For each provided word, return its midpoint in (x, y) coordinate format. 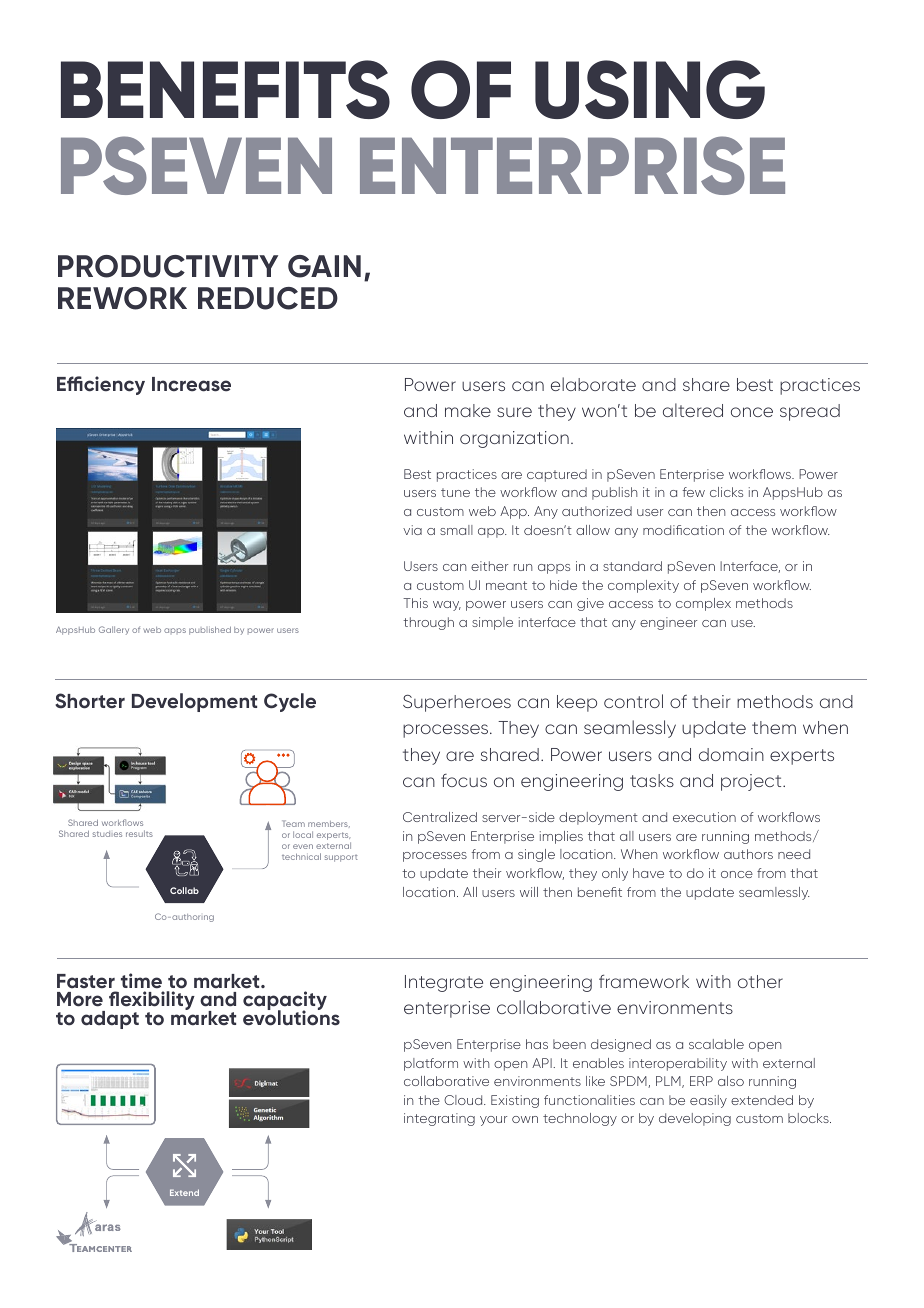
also (731, 1081)
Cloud (464, 1100)
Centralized (440, 817)
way (447, 606)
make (468, 410)
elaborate (593, 384)
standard (632, 566)
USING (650, 89)
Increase (191, 384)
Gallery (114, 630)
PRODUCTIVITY (168, 266)
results (139, 833)
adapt (110, 1020)
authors (748, 854)
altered (693, 410)
